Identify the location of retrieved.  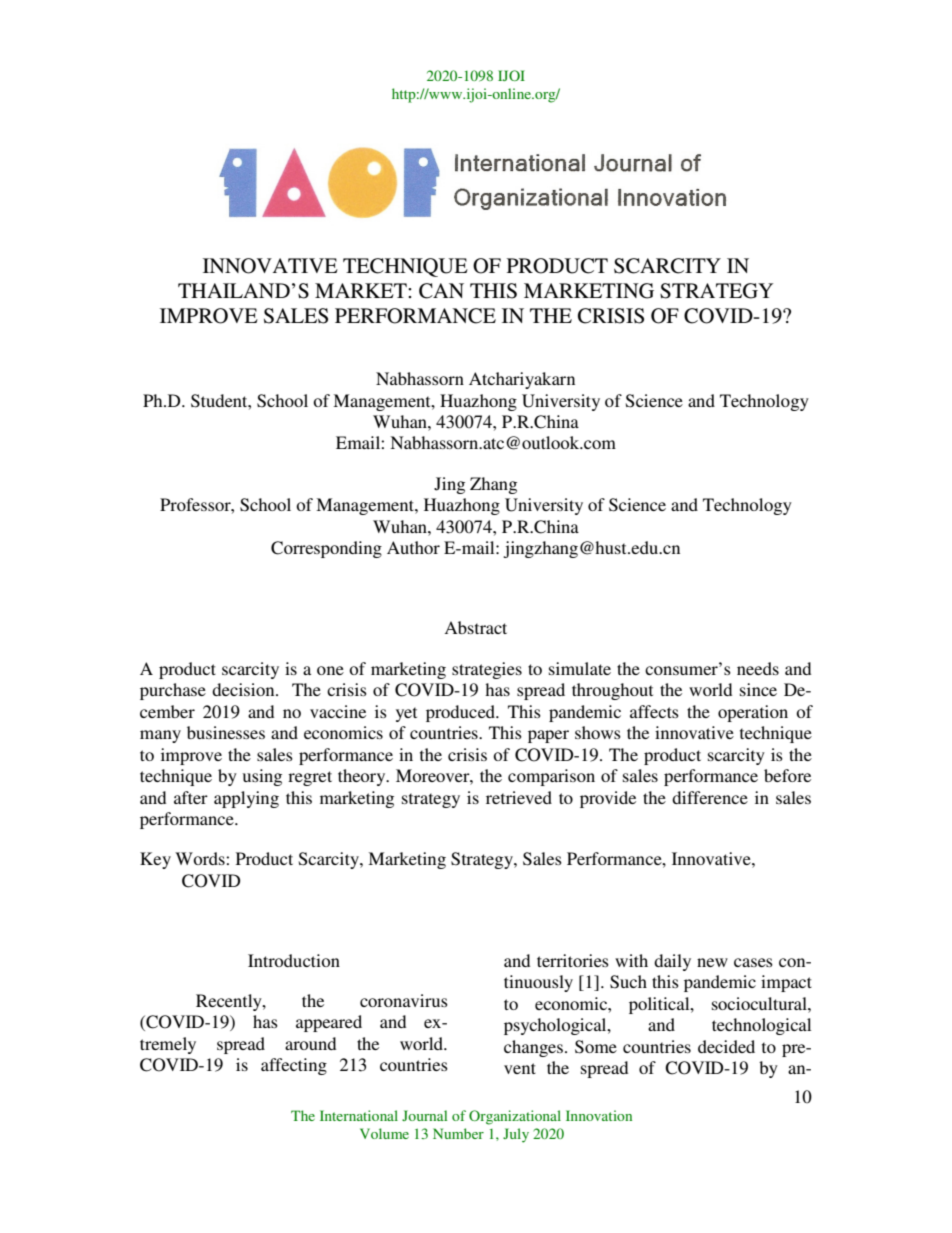
(519, 797).
